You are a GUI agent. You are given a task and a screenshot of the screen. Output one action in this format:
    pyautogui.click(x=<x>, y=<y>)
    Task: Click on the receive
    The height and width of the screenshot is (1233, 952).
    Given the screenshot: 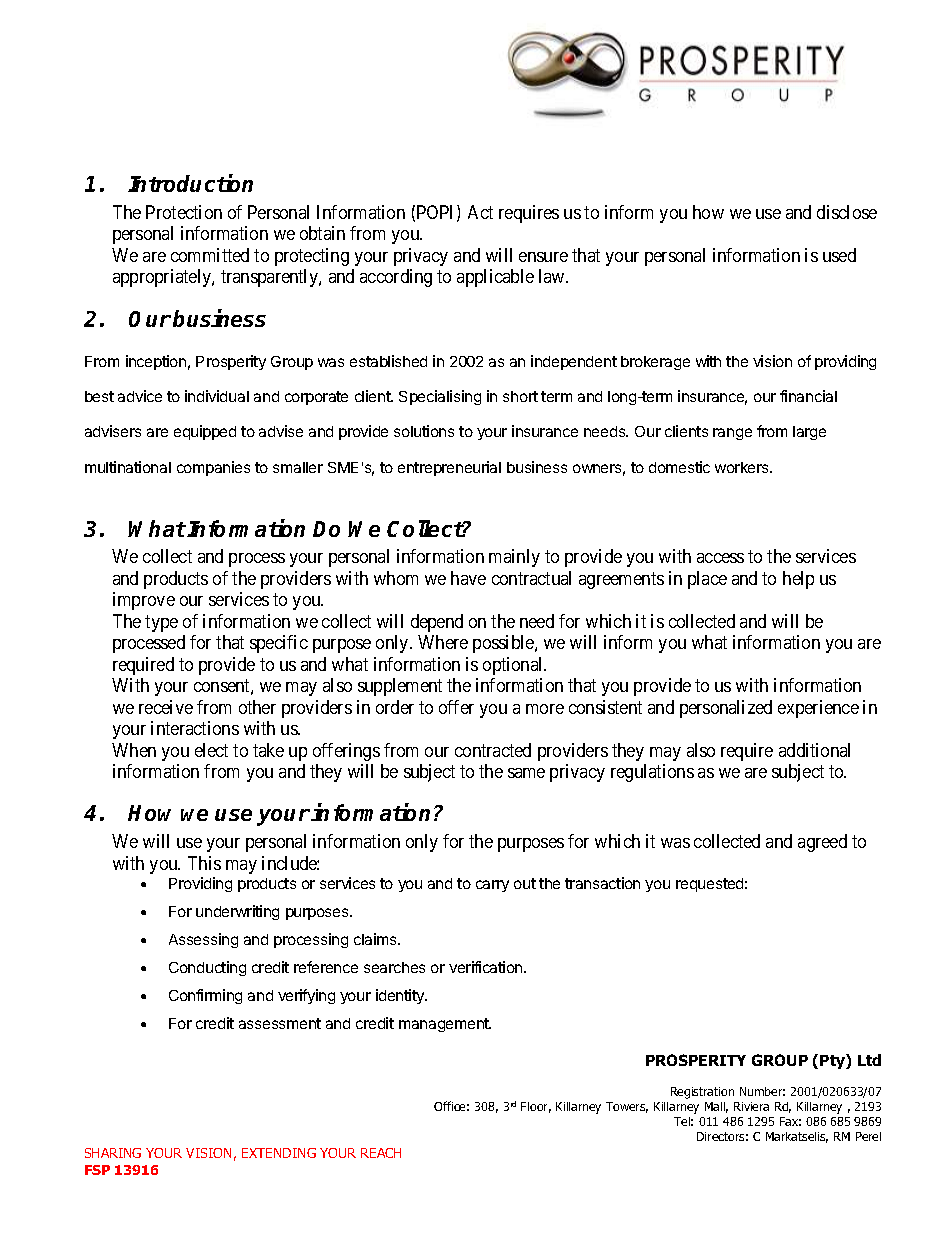 What is the action you would take?
    pyautogui.click(x=166, y=707)
